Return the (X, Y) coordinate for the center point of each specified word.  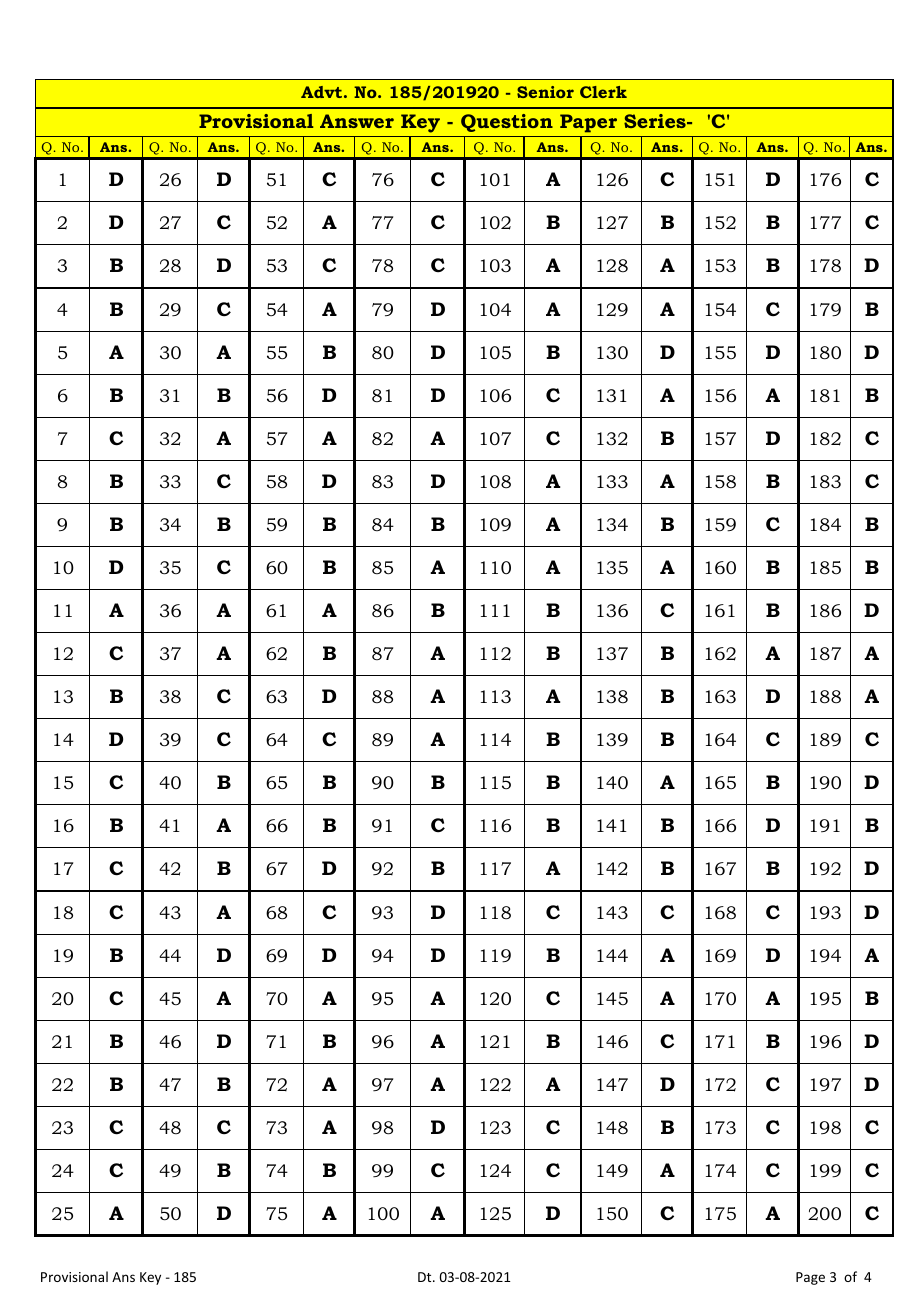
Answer (357, 121)
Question (507, 123)
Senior (545, 92)
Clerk (603, 92)
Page (810, 1278)
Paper (588, 123)
